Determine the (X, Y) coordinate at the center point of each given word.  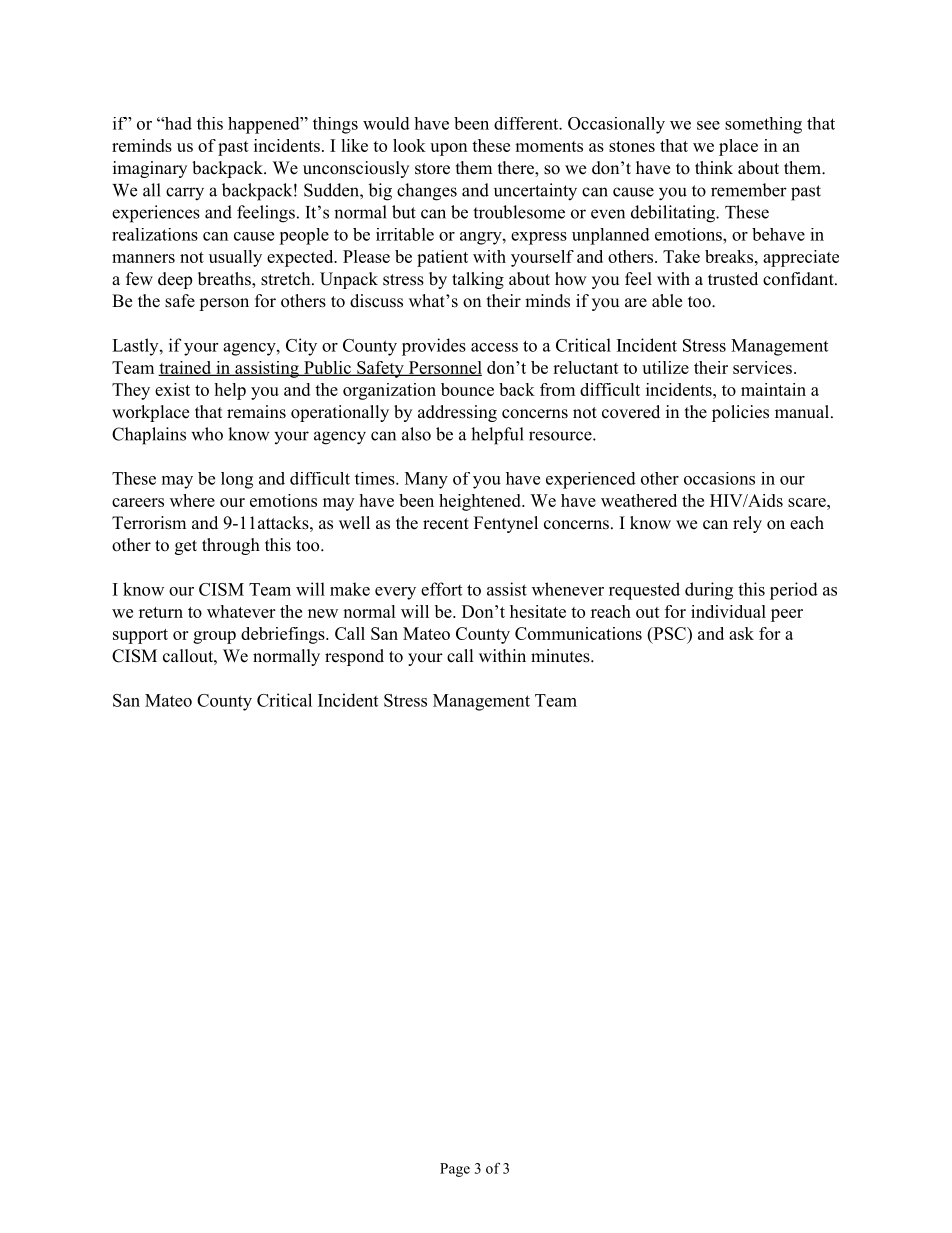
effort (441, 589)
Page (455, 1170)
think (714, 167)
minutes (560, 656)
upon (448, 149)
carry (185, 194)
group (214, 637)
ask (741, 633)
